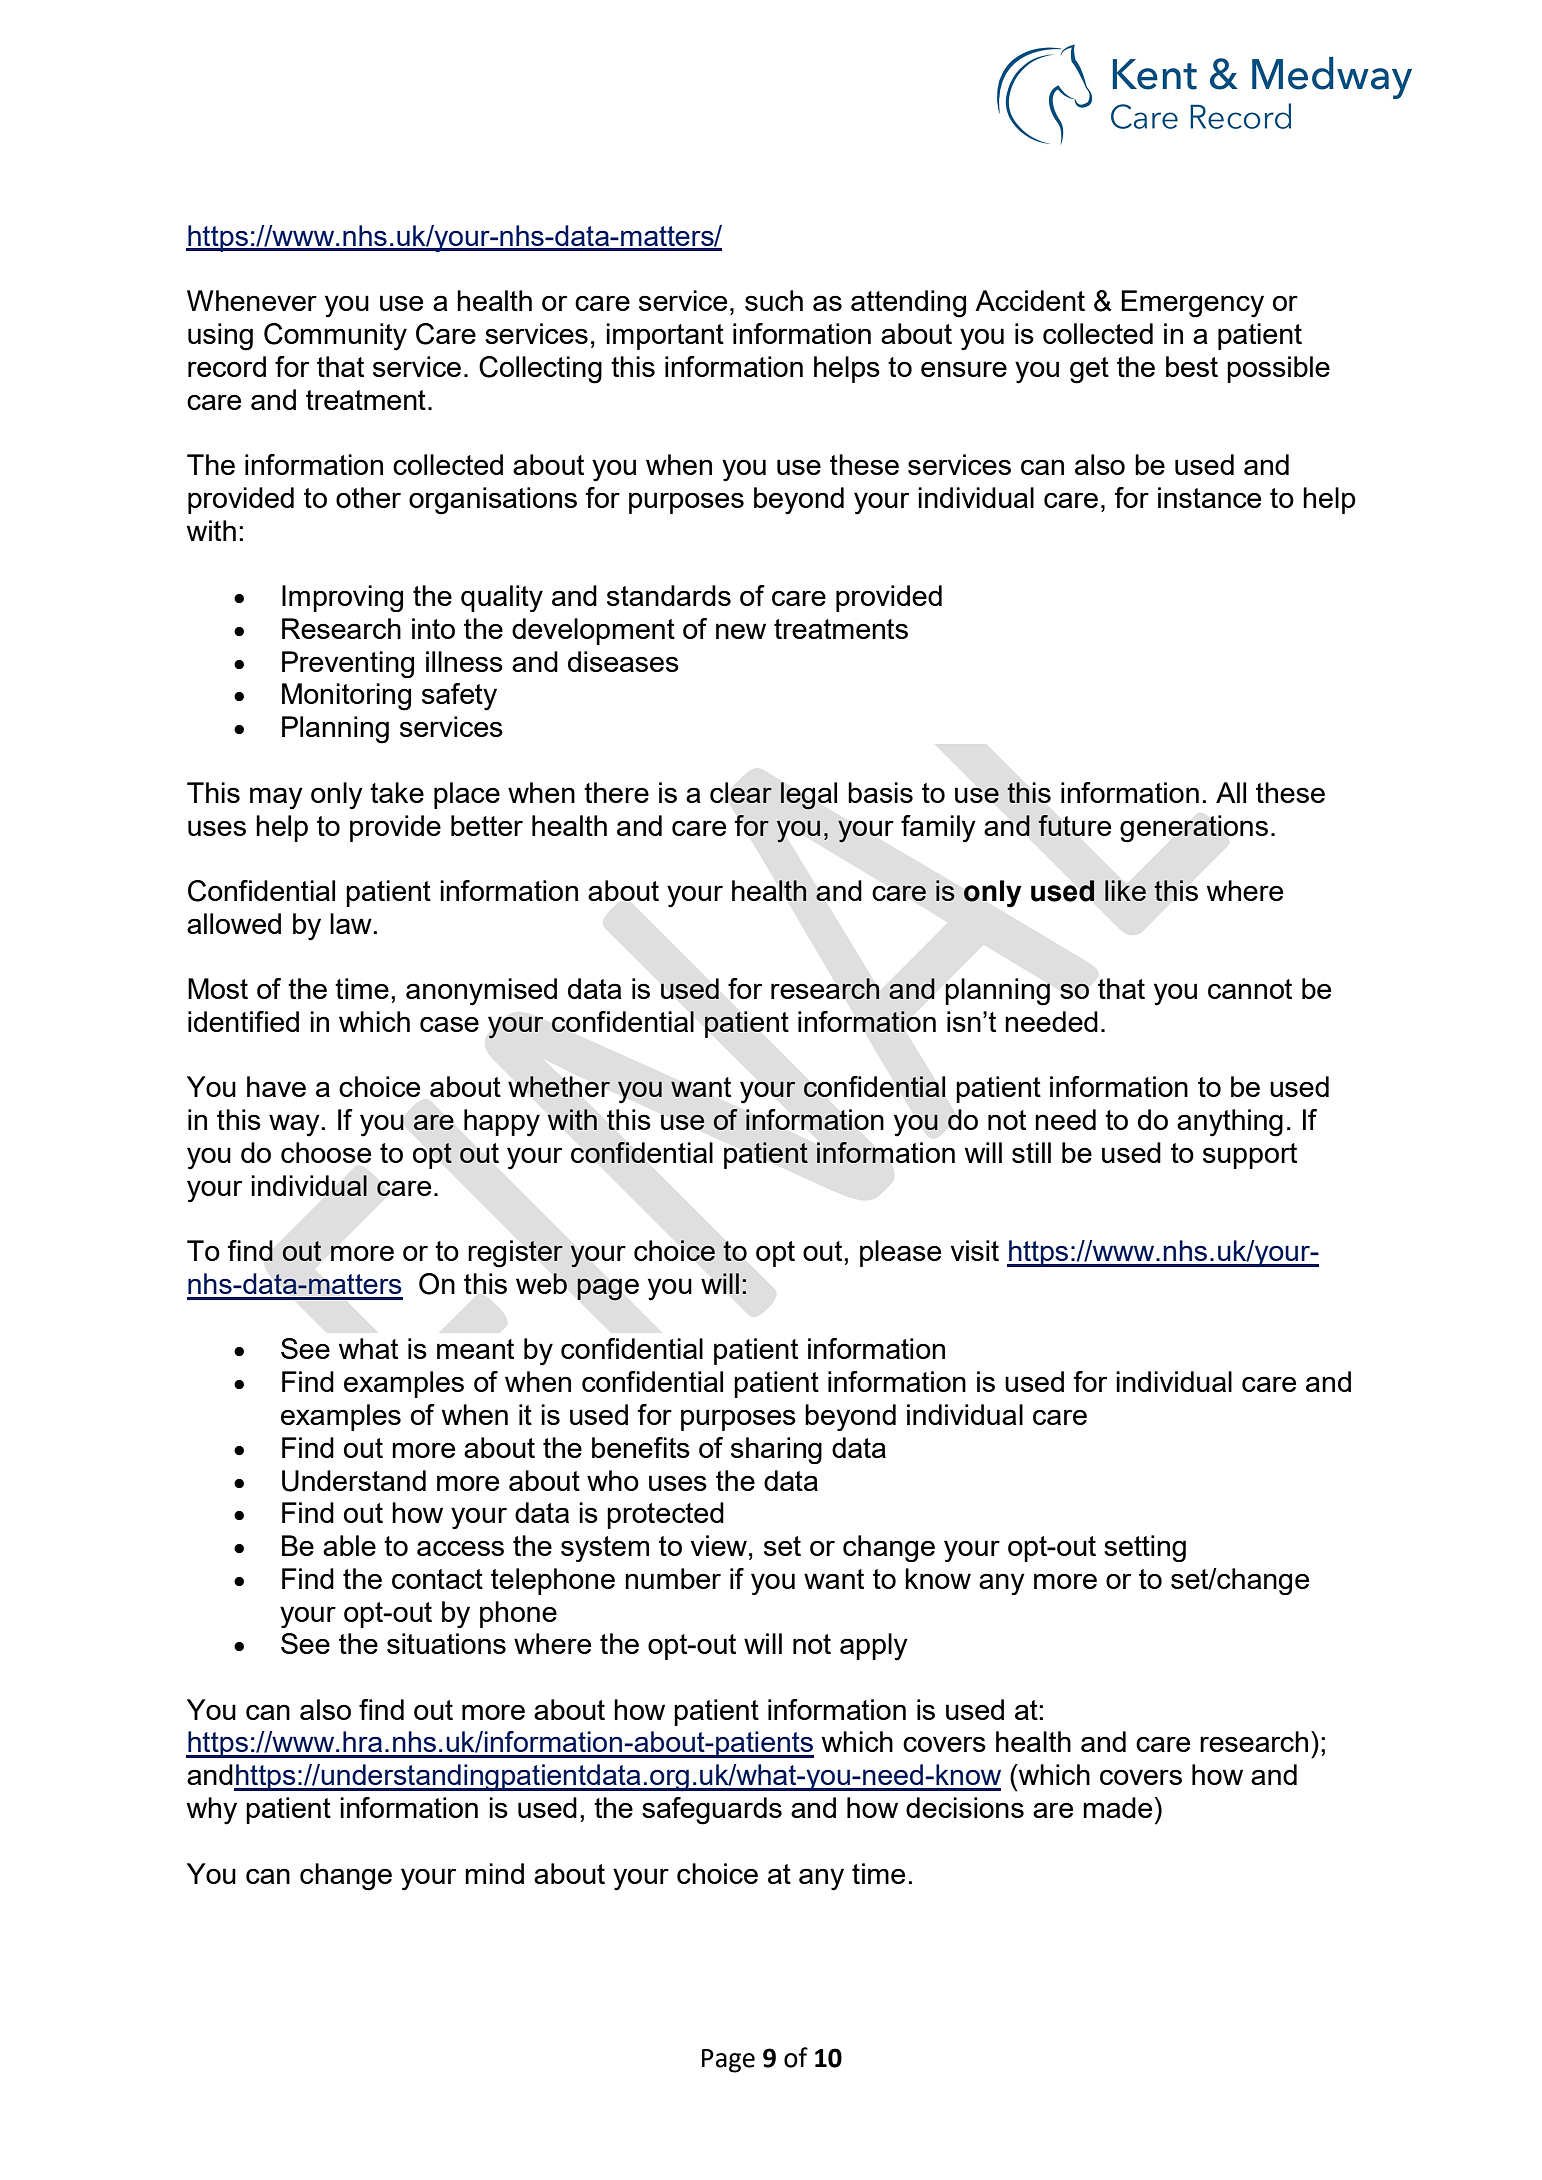 The width and height of the image is (1542, 2180). I want to click on why, so click(212, 1811).
